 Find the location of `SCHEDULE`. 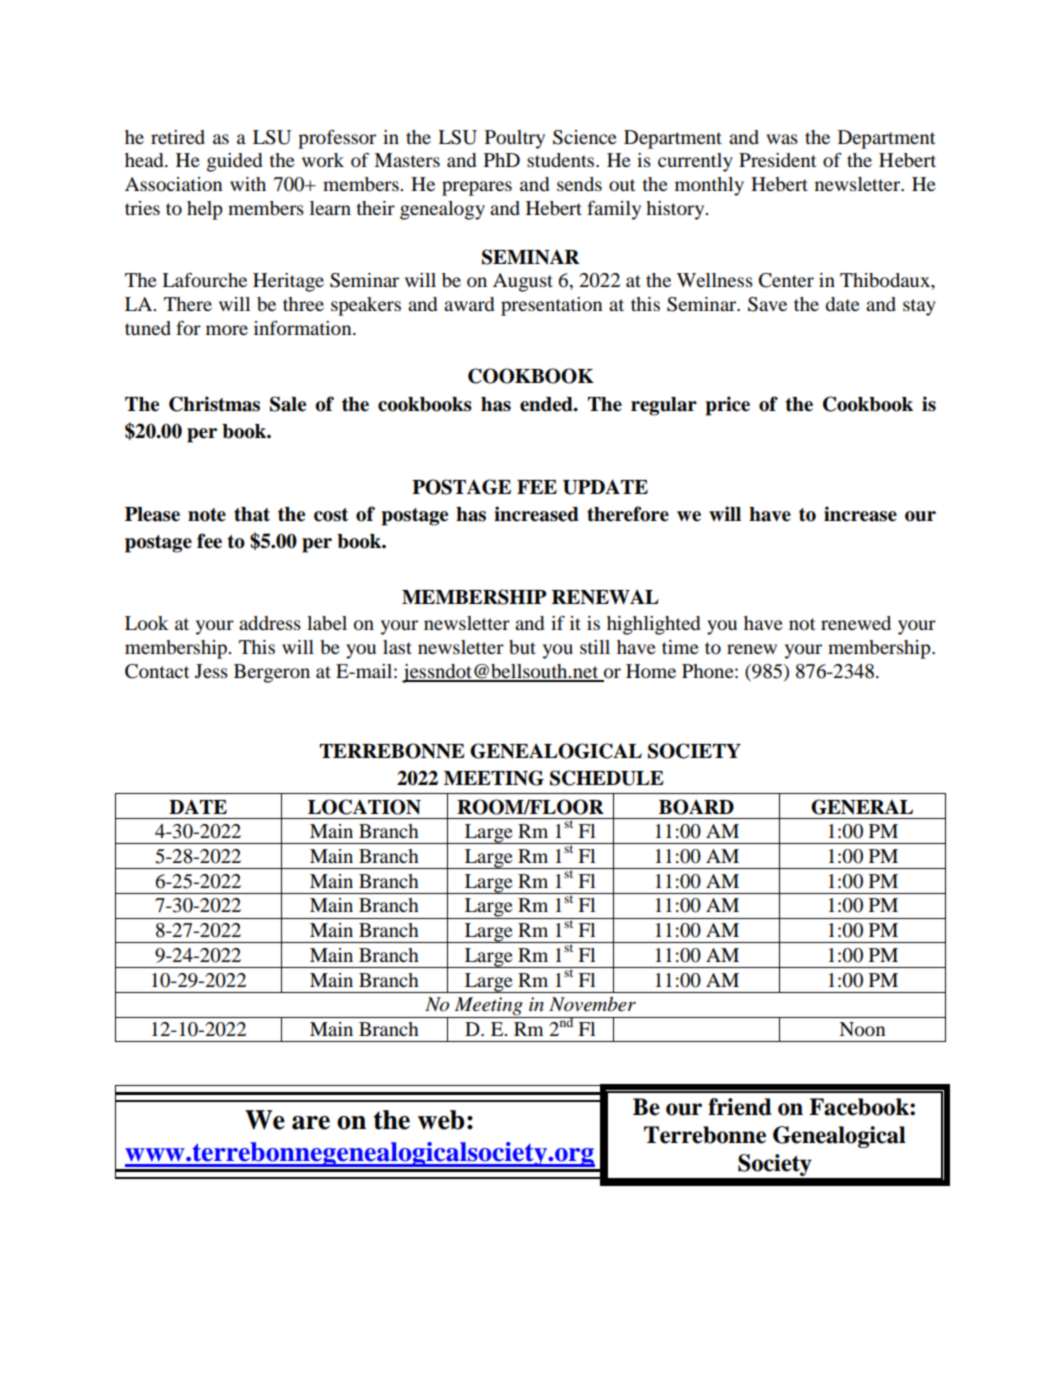

SCHEDULE is located at coordinates (607, 778).
